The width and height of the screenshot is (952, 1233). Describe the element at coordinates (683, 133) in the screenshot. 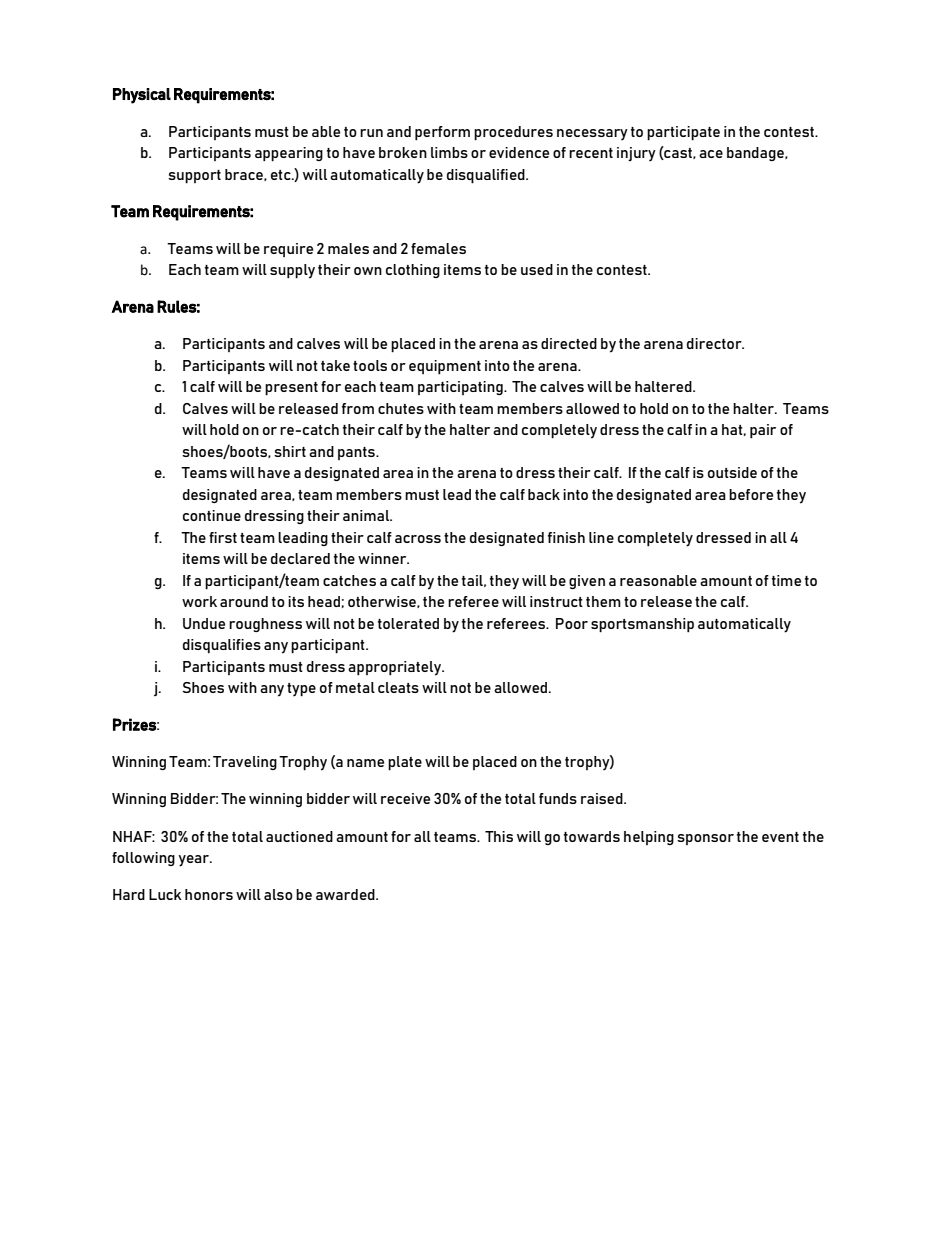

I see `participate` at that location.
